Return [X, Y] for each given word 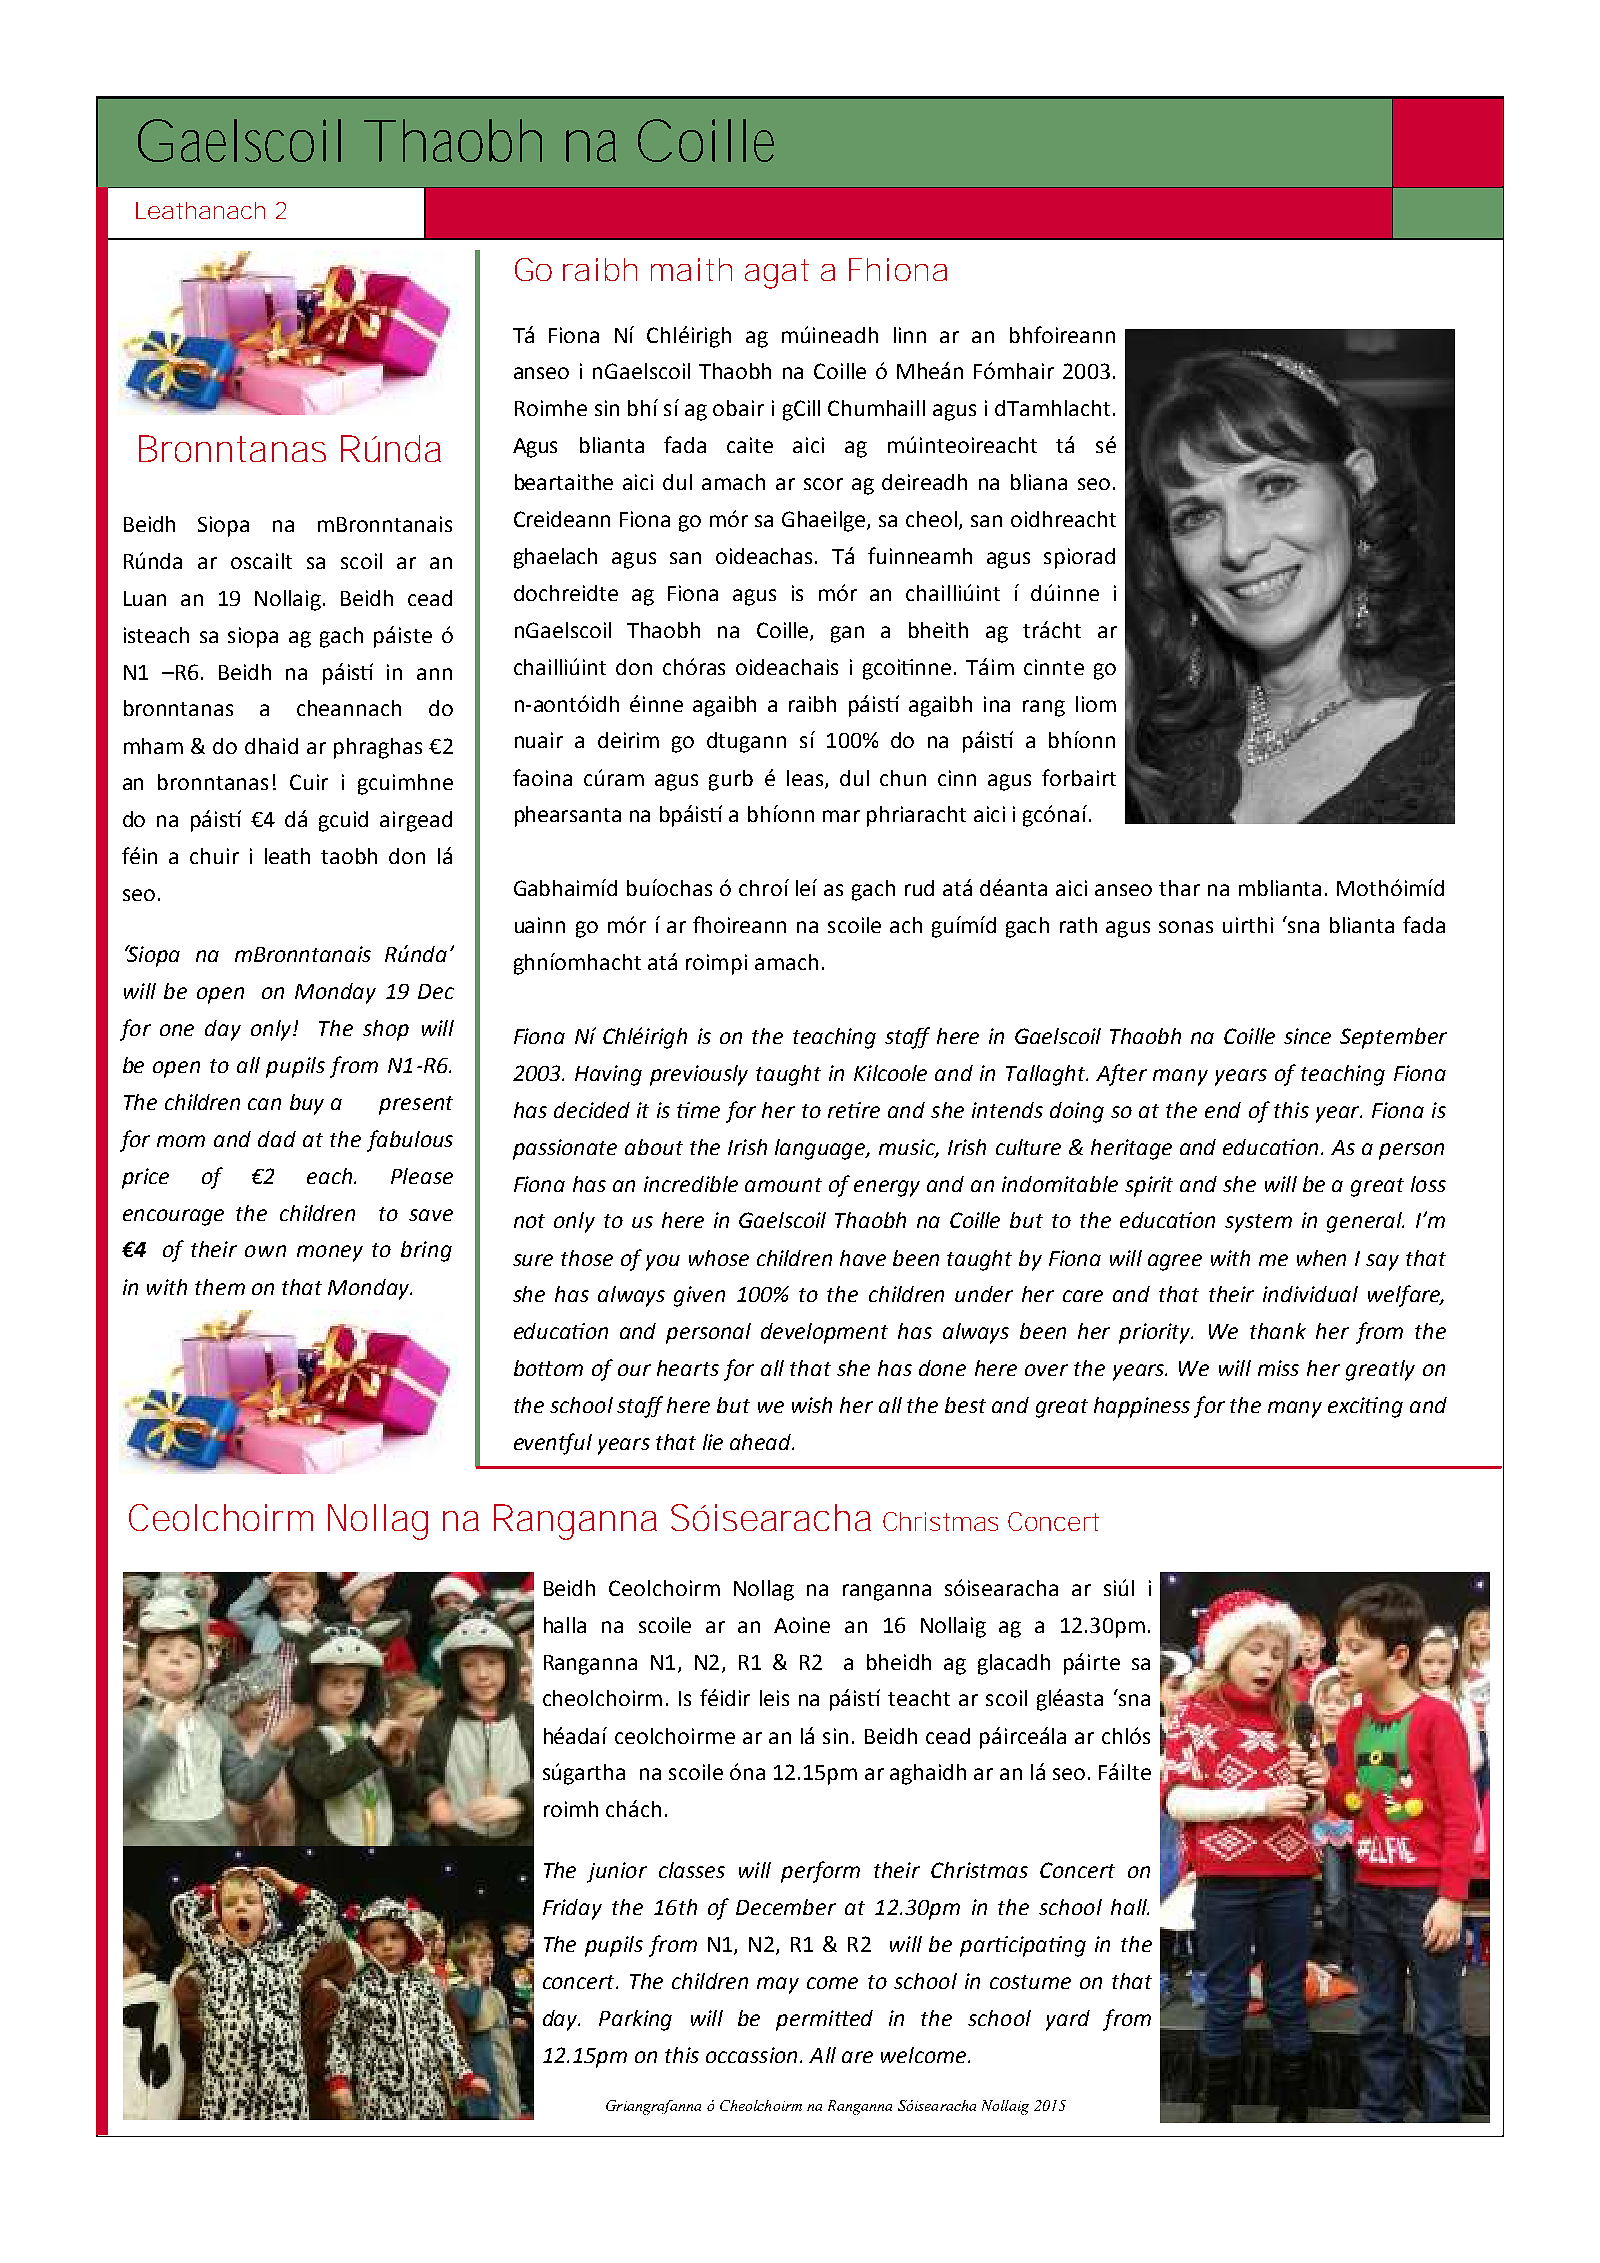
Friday [572, 1909]
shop [386, 1030]
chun [903, 778]
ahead [762, 1442]
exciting [1365, 1407]
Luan [145, 598]
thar [1179, 888]
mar [841, 816]
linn [910, 335]
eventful [553, 1444]
